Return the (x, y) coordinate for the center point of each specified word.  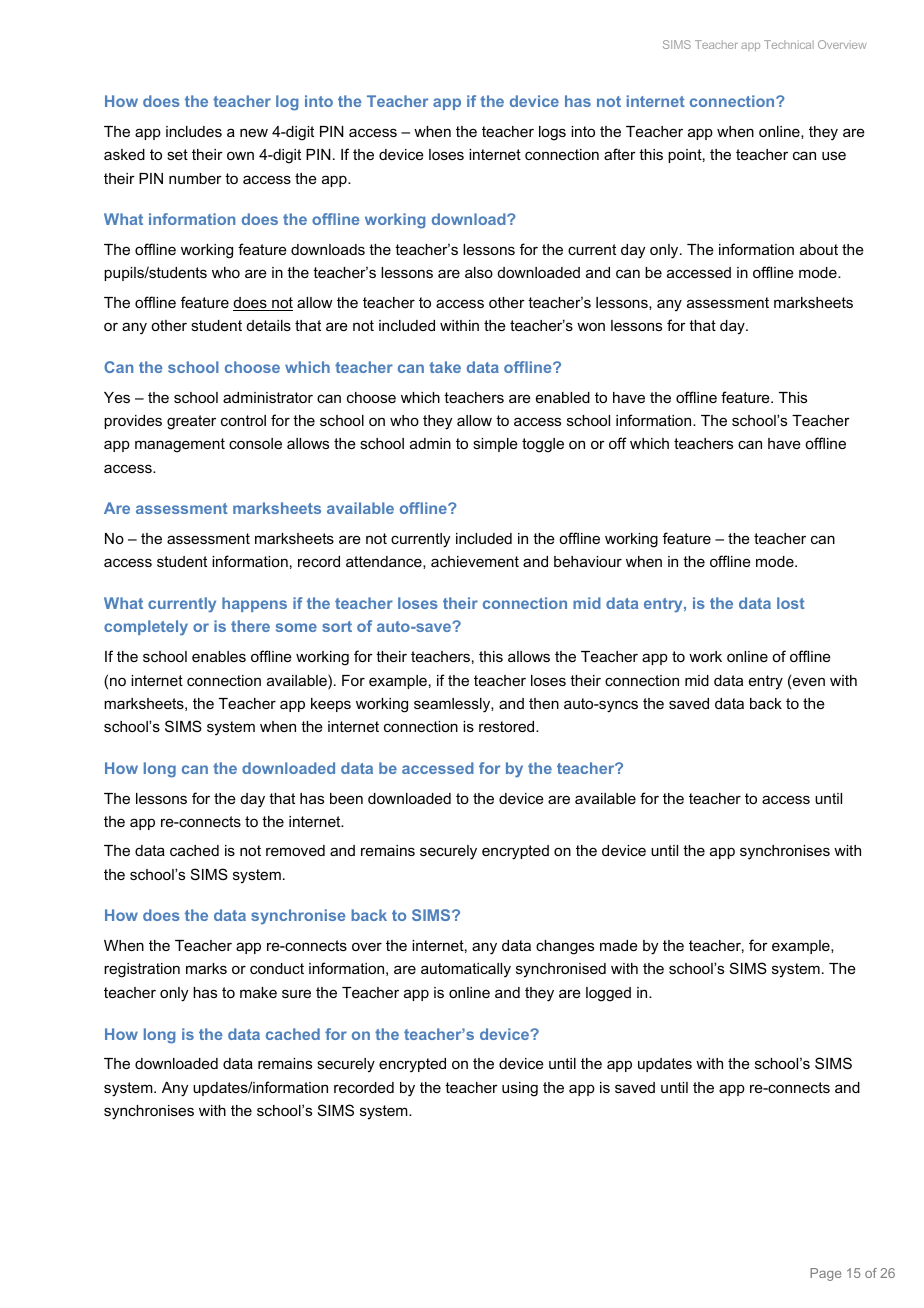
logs (552, 133)
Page (825, 1274)
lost (791, 603)
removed (295, 850)
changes (565, 947)
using (520, 1089)
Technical (789, 44)
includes (194, 131)
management (180, 445)
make (258, 992)
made (619, 945)
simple (495, 445)
